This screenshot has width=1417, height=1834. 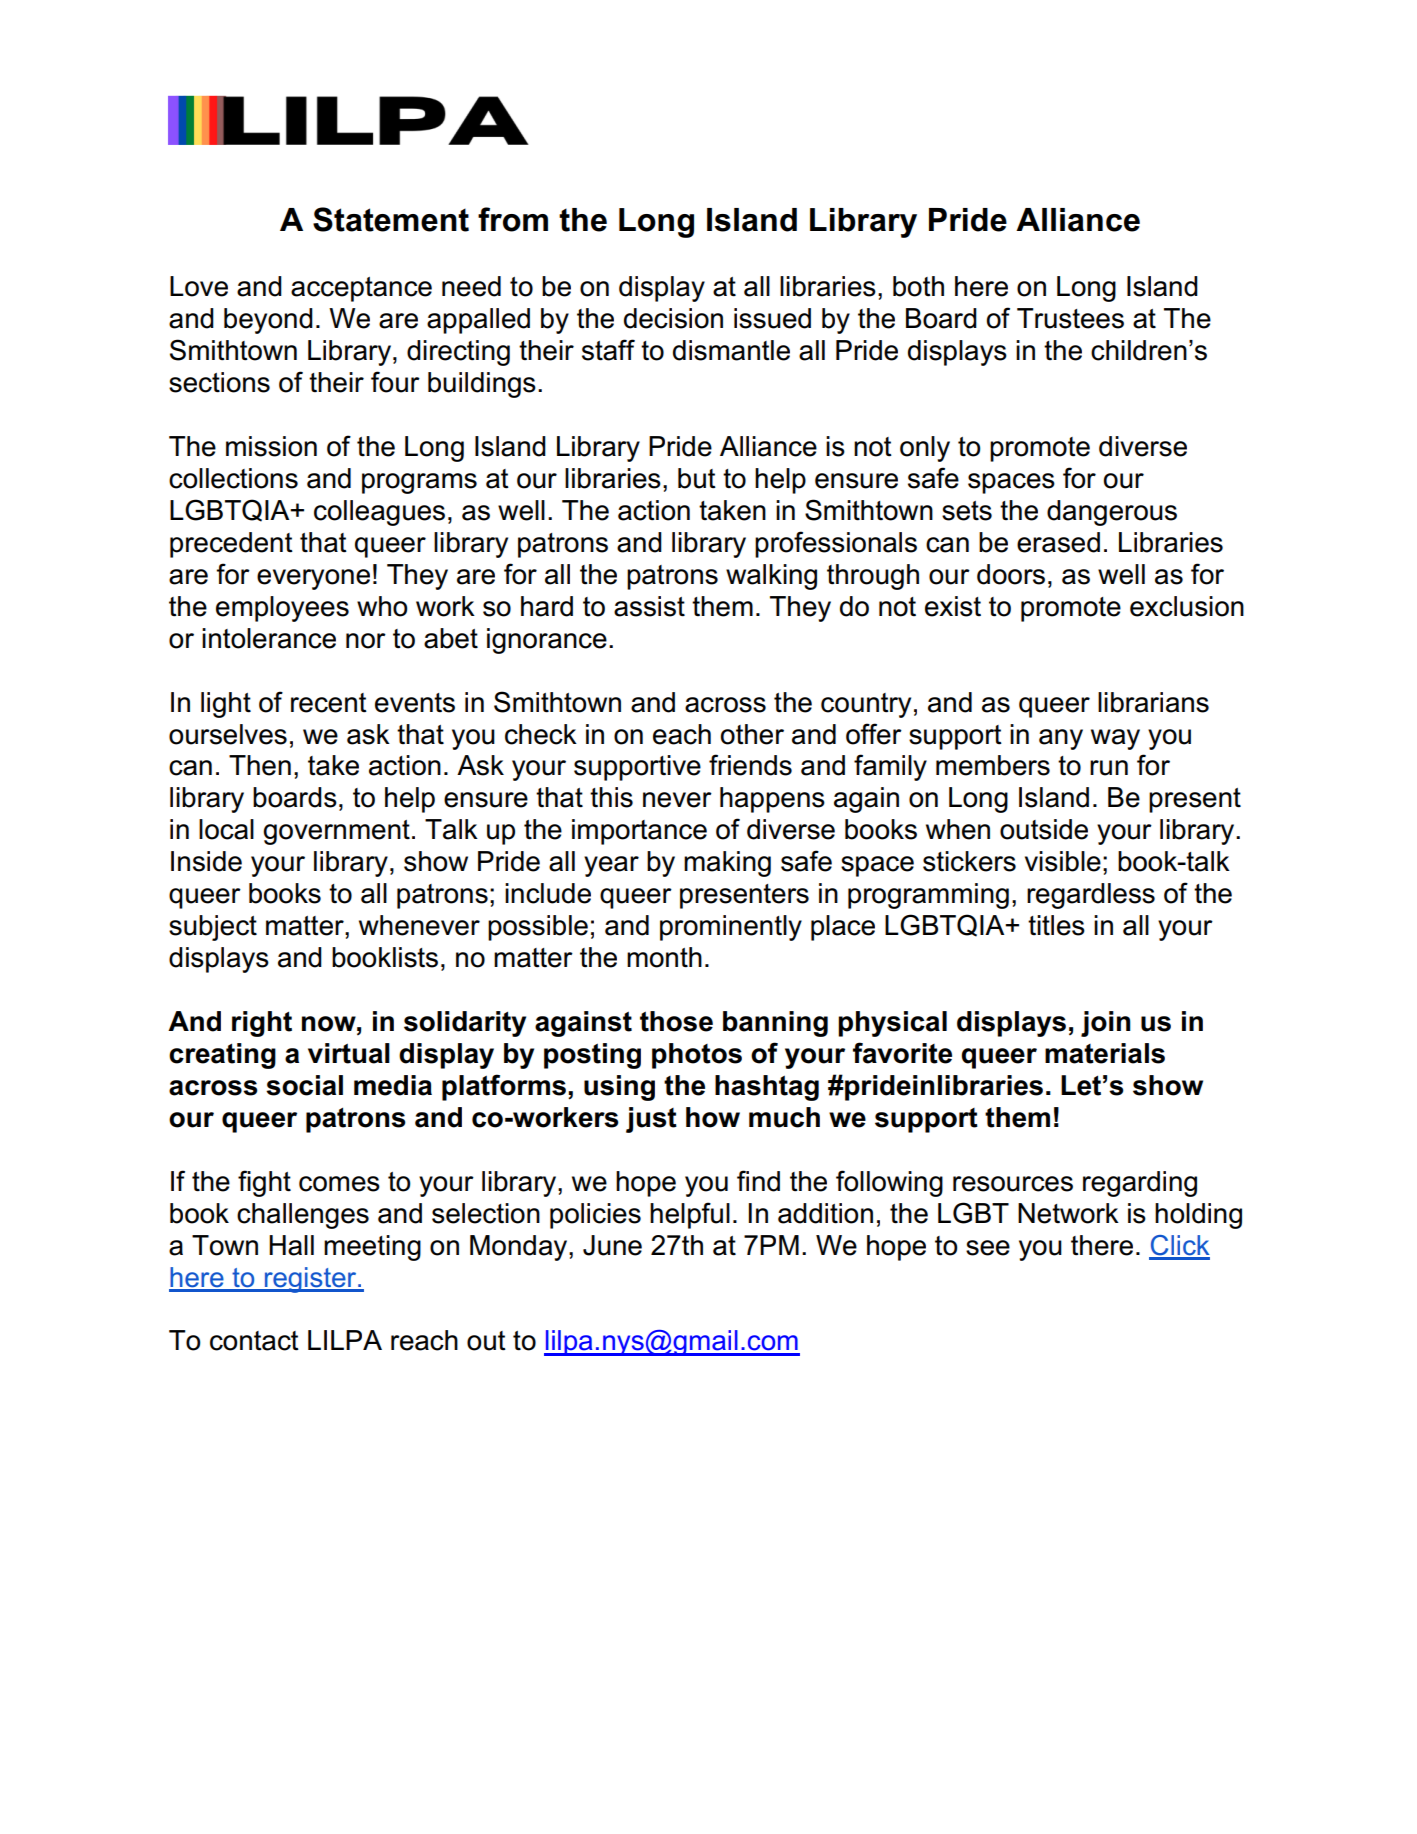 I want to click on decision, so click(x=673, y=318).
